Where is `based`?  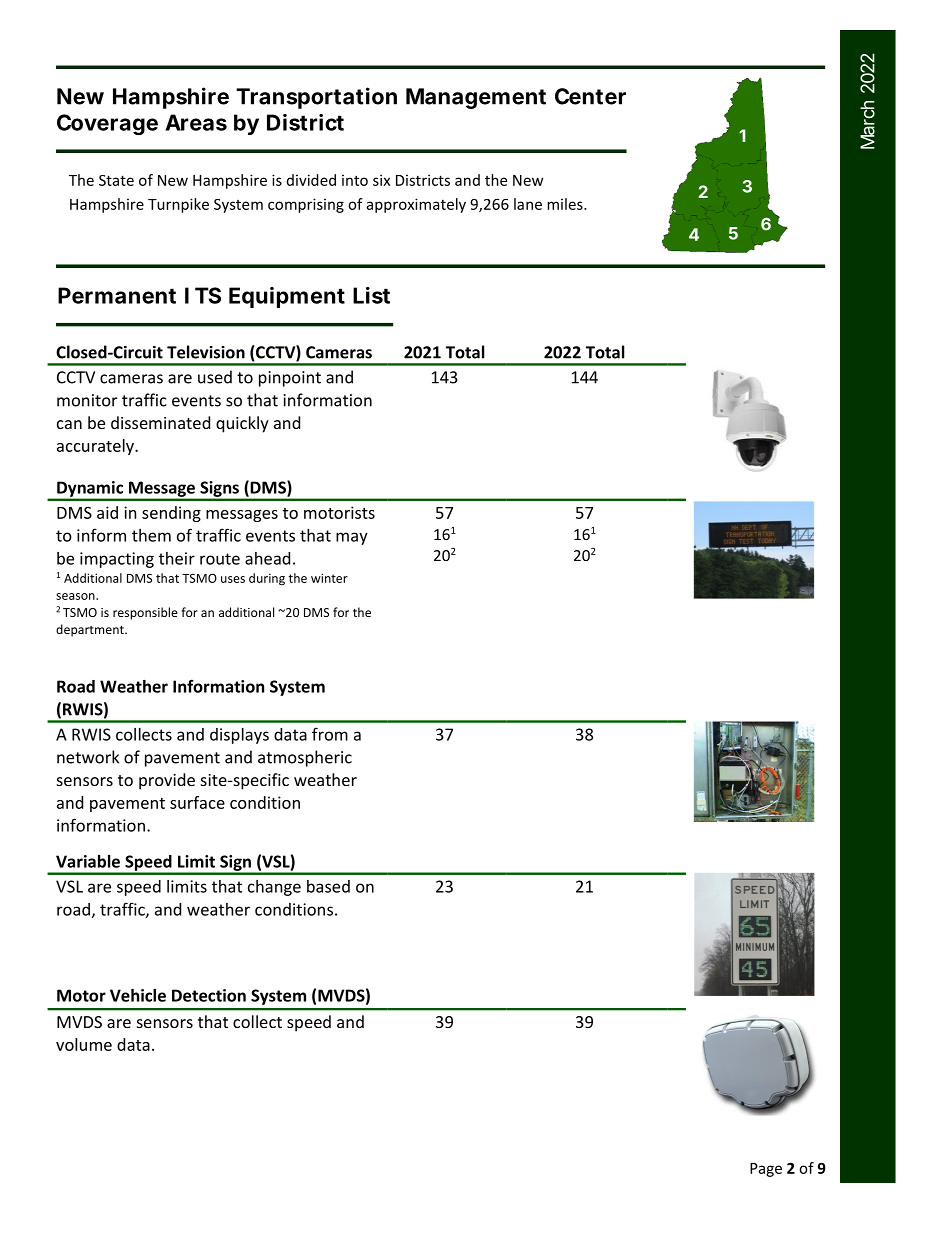 based is located at coordinates (328, 886).
